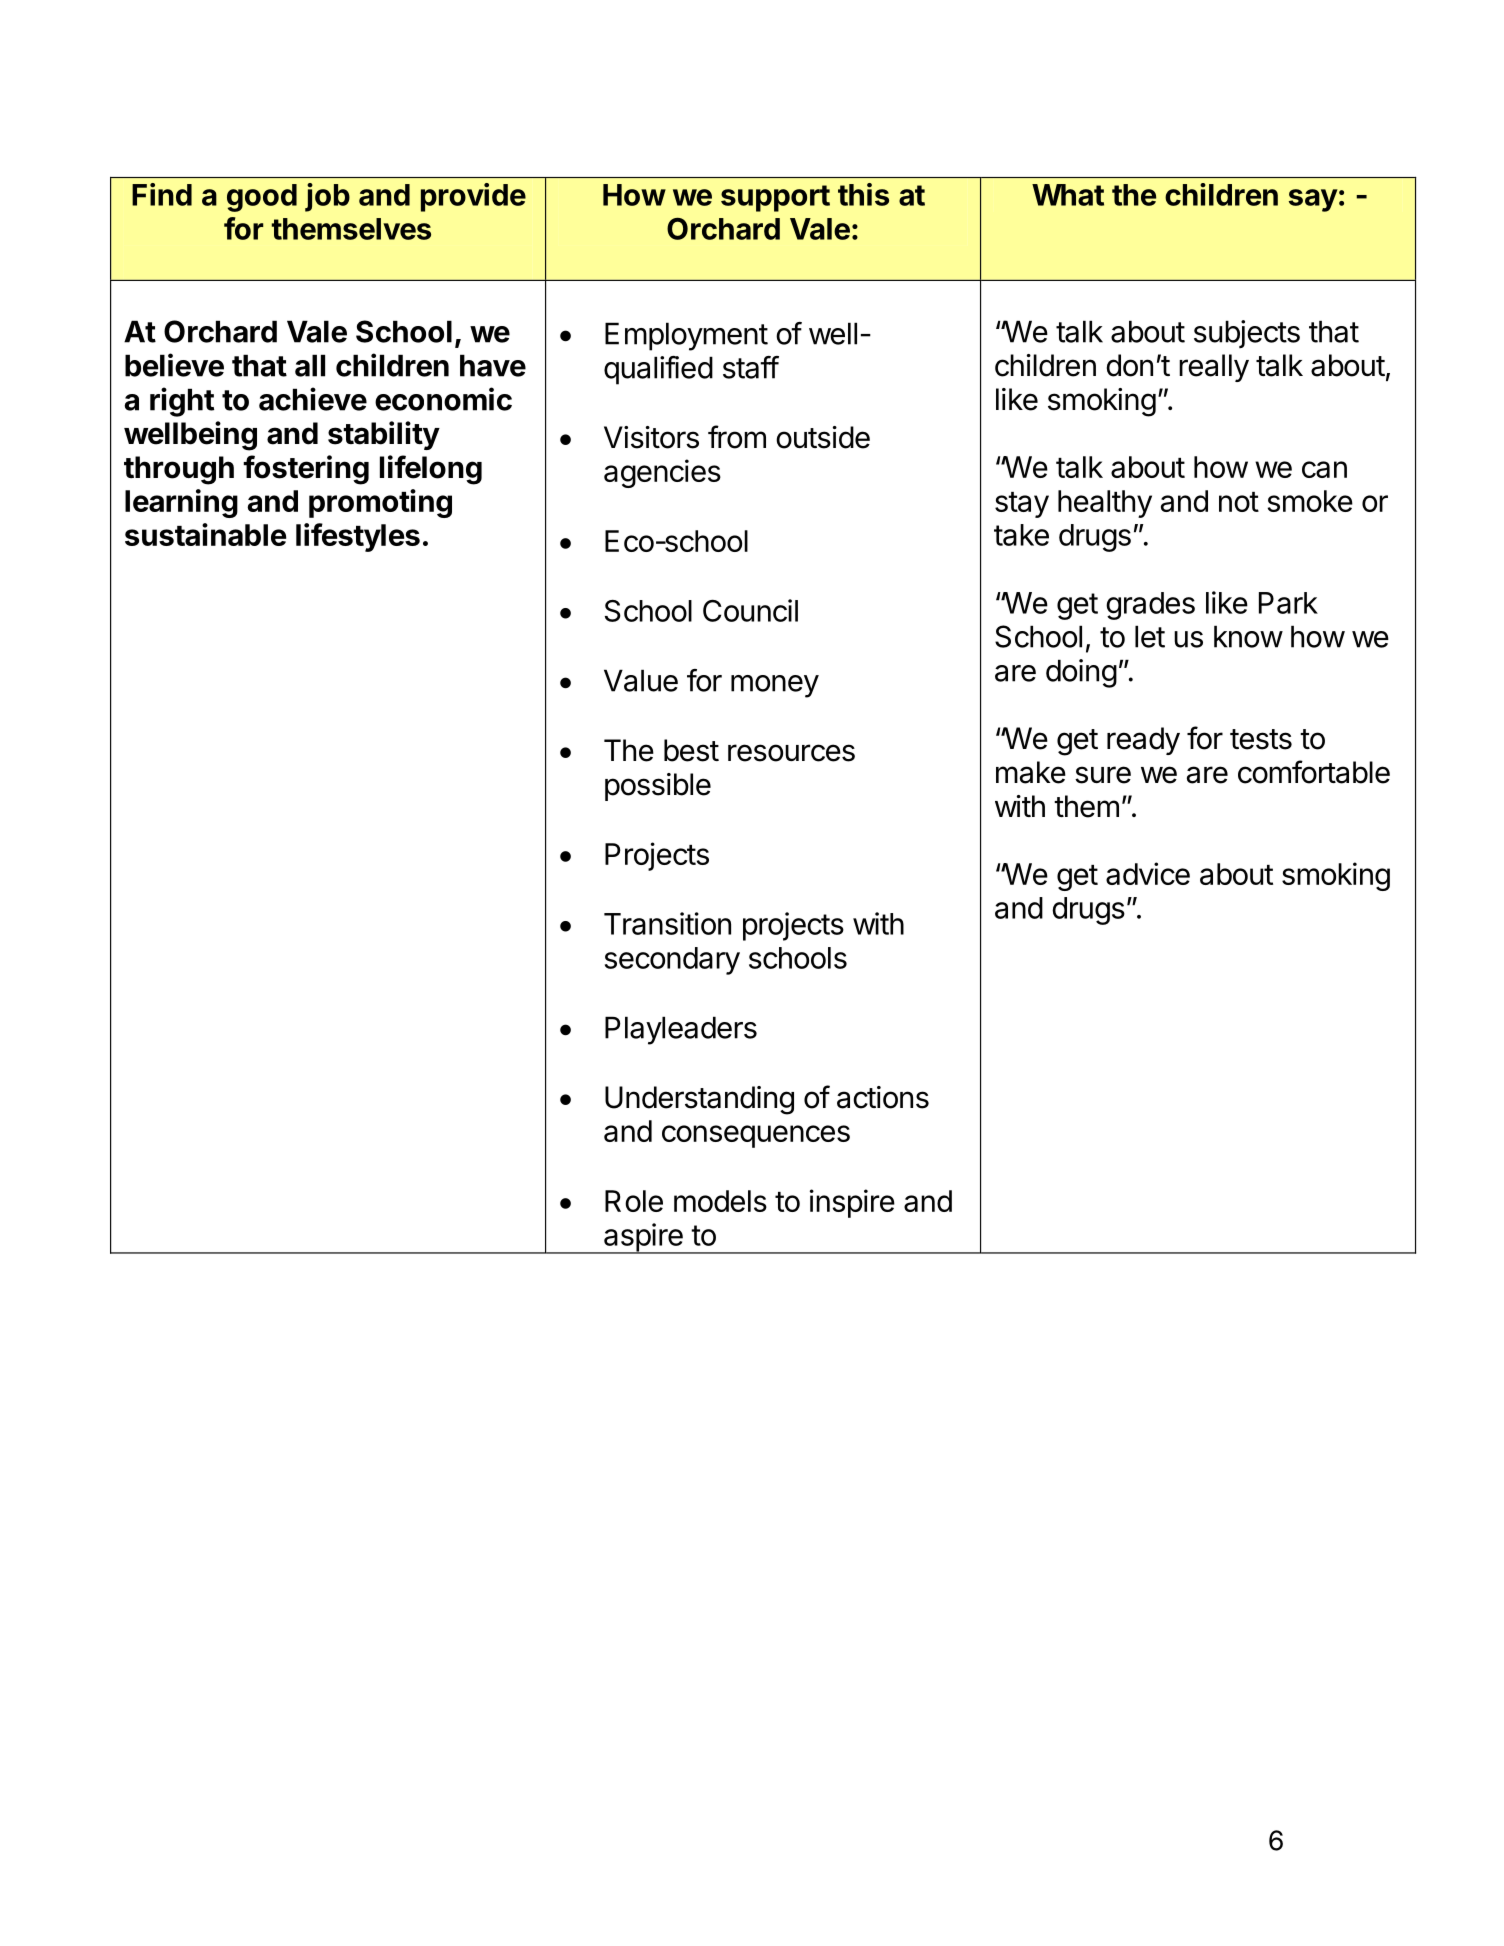 This screenshot has height=1946, width=1504. Describe the element at coordinates (641, 680) in the screenshot. I see `Value` at that location.
